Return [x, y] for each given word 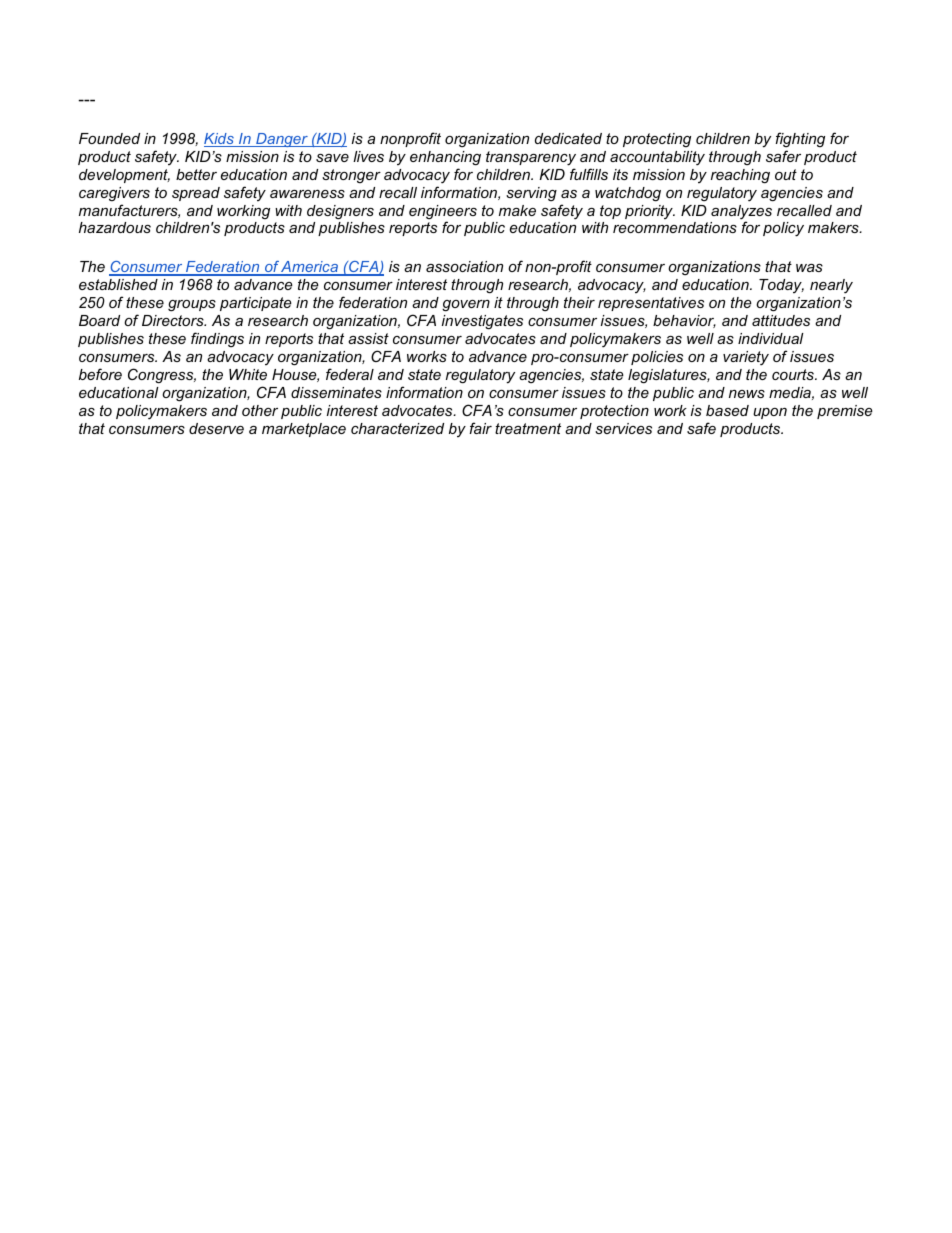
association [464, 266]
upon [770, 413]
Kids [220, 140]
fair [481, 428]
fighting [800, 139]
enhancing [445, 158]
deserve [216, 428]
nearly [831, 286]
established [118, 284]
